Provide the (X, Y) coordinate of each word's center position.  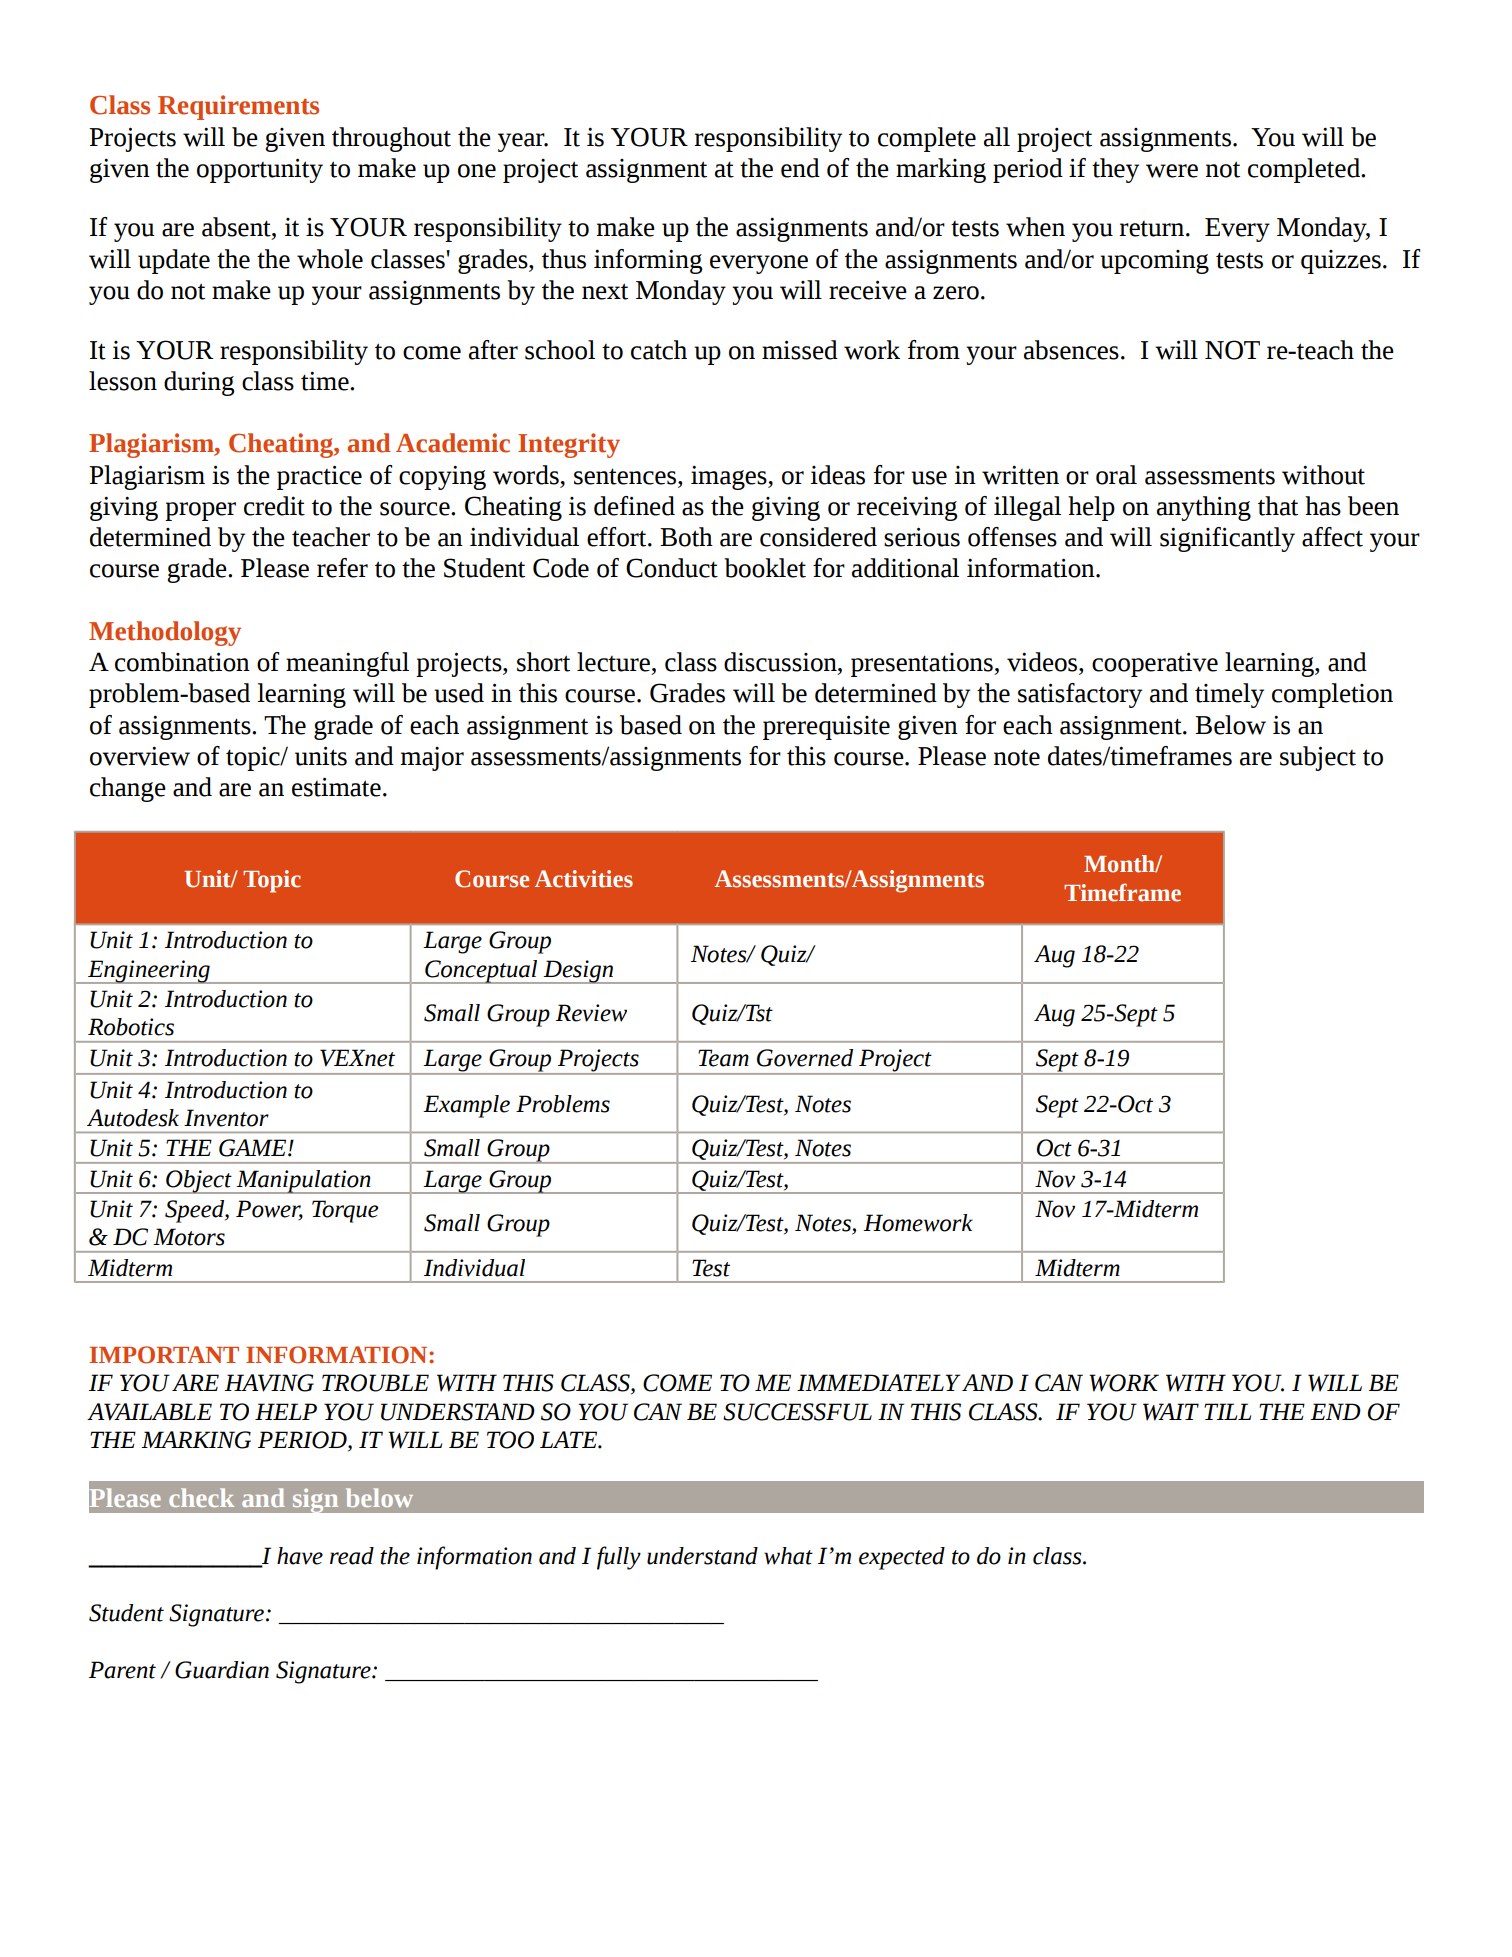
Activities (584, 879)
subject (1318, 758)
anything (1204, 508)
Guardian (222, 1670)
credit (274, 506)
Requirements (238, 107)
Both (686, 537)
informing (648, 261)
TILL (1227, 1411)
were (1172, 171)
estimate (336, 787)
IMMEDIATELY (878, 1382)
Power (269, 1210)
